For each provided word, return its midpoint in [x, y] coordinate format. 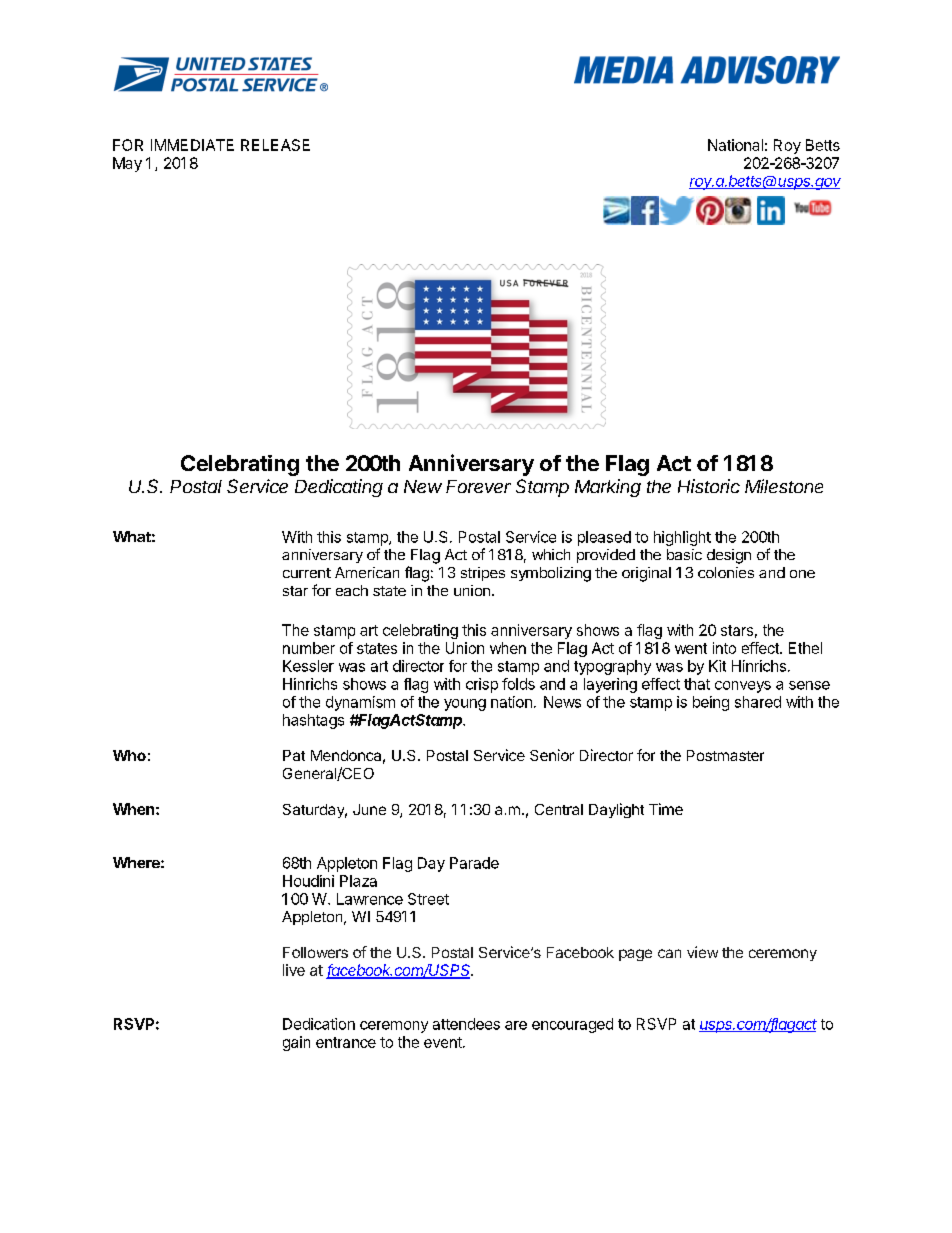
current [307, 573]
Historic [709, 486]
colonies [726, 572]
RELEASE [275, 145]
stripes [483, 574]
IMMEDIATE [192, 145]
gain [296, 1043]
